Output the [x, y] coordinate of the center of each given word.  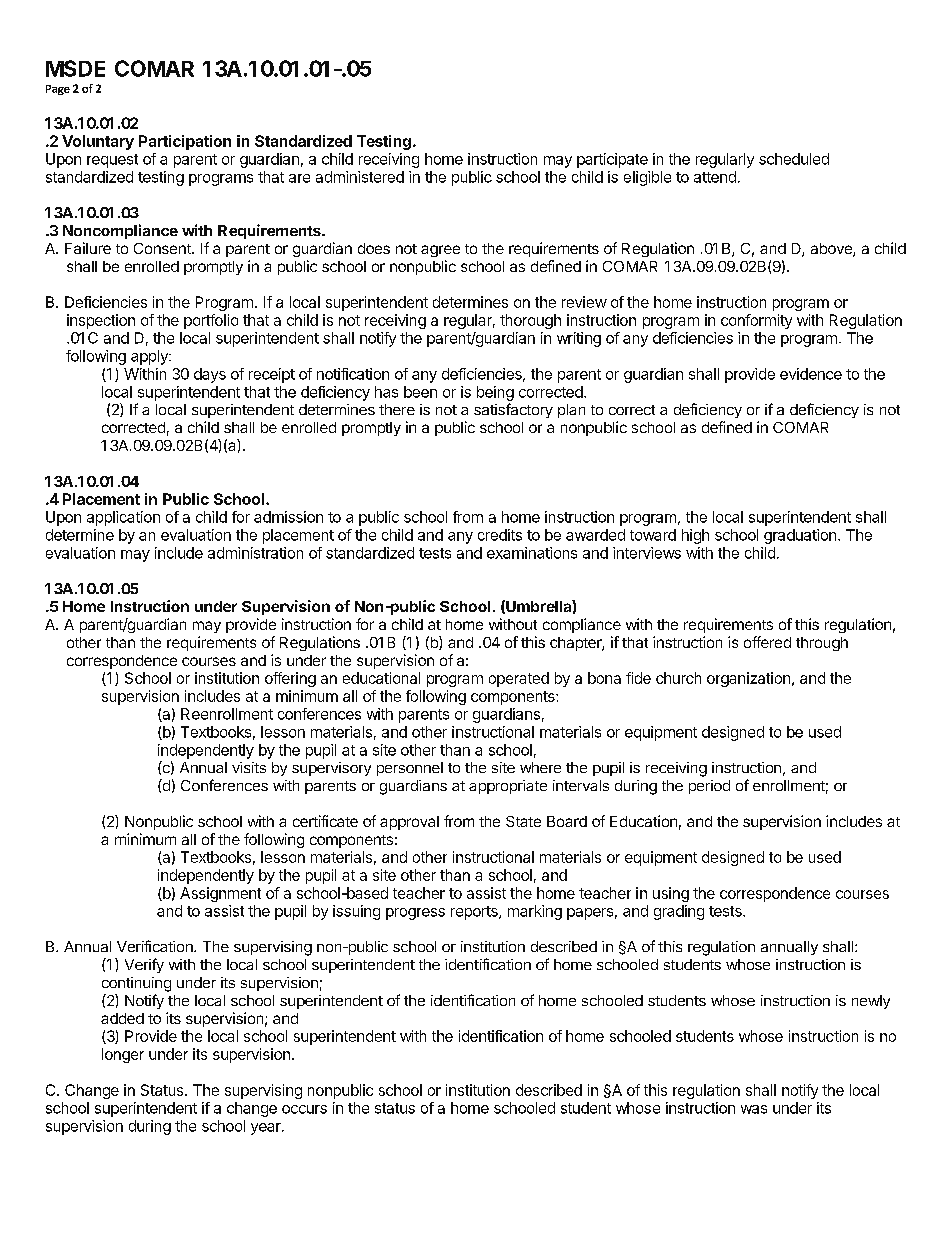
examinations [532, 553]
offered [767, 642]
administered [360, 177]
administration [255, 553]
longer [123, 1055]
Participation [185, 142]
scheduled [794, 159]
